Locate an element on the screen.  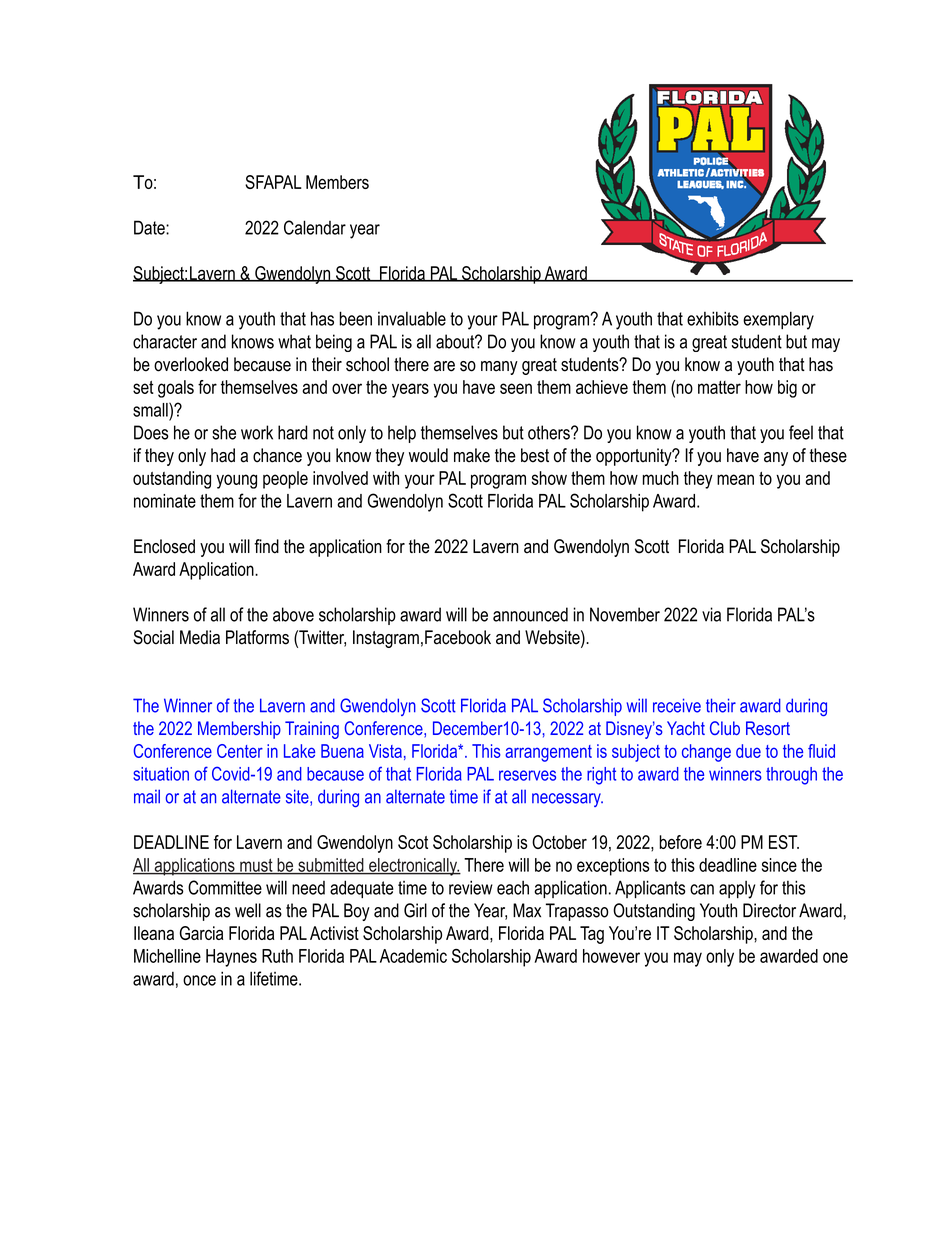
via is located at coordinates (711, 614).
